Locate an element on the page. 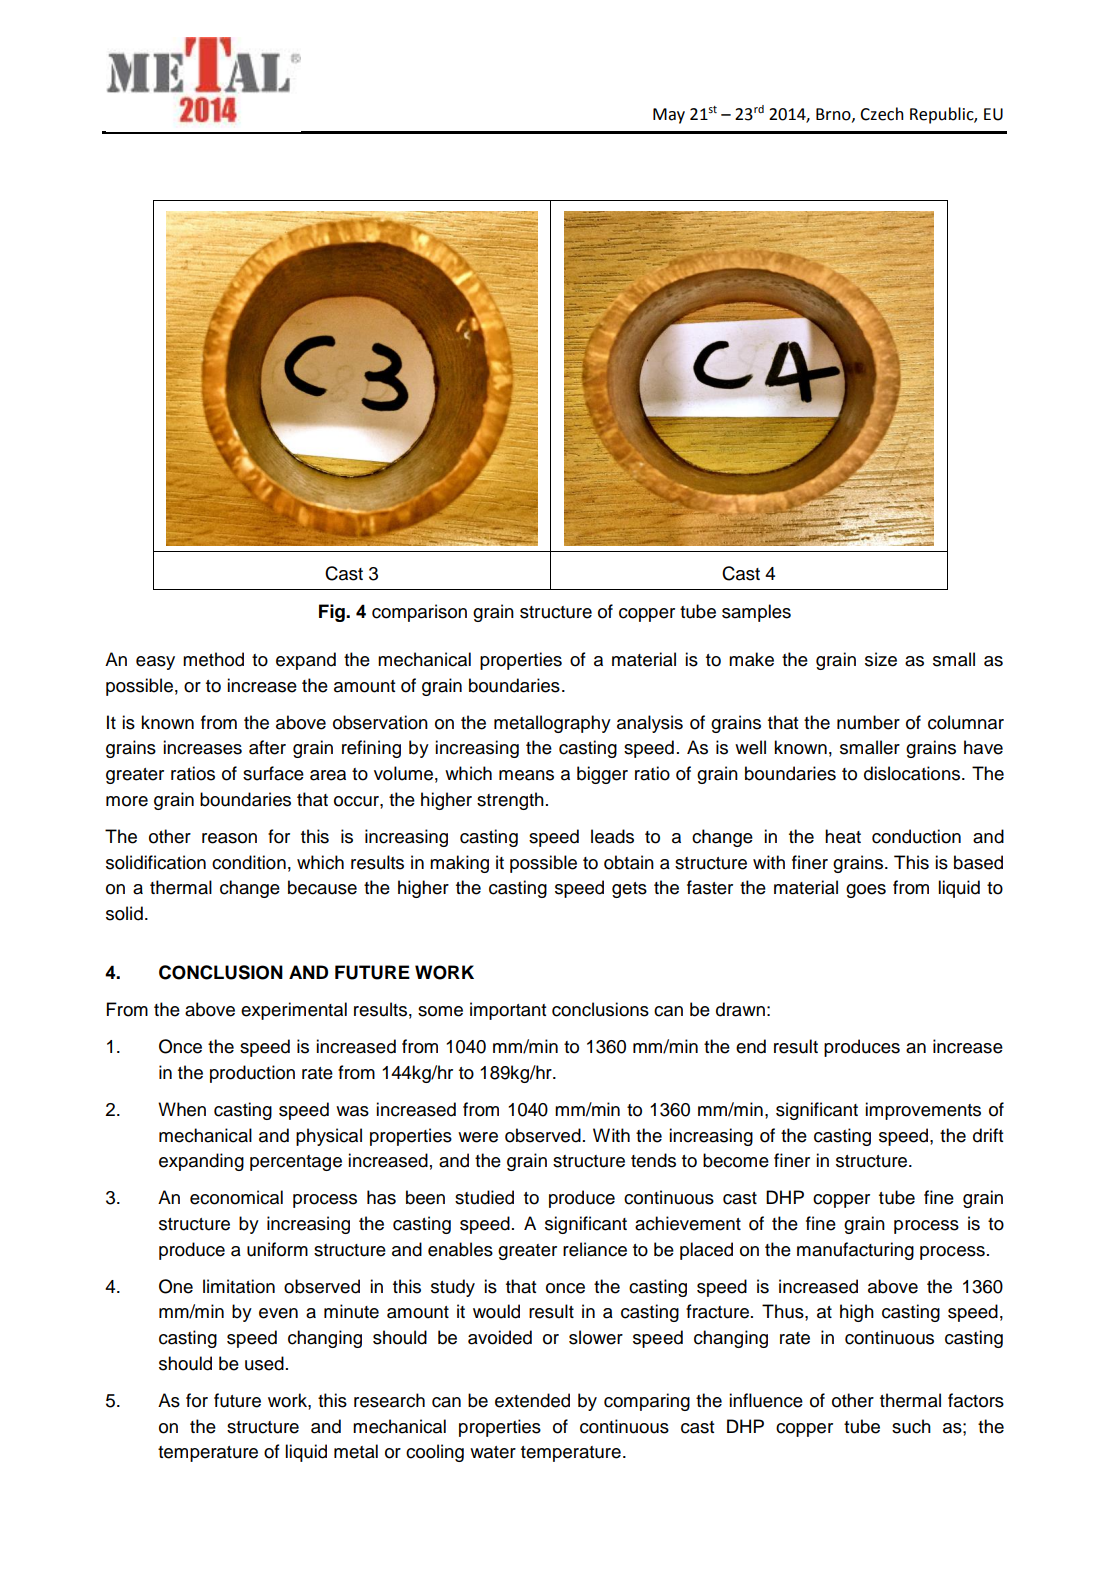 The image size is (1110, 1570). extended is located at coordinates (532, 1400).
